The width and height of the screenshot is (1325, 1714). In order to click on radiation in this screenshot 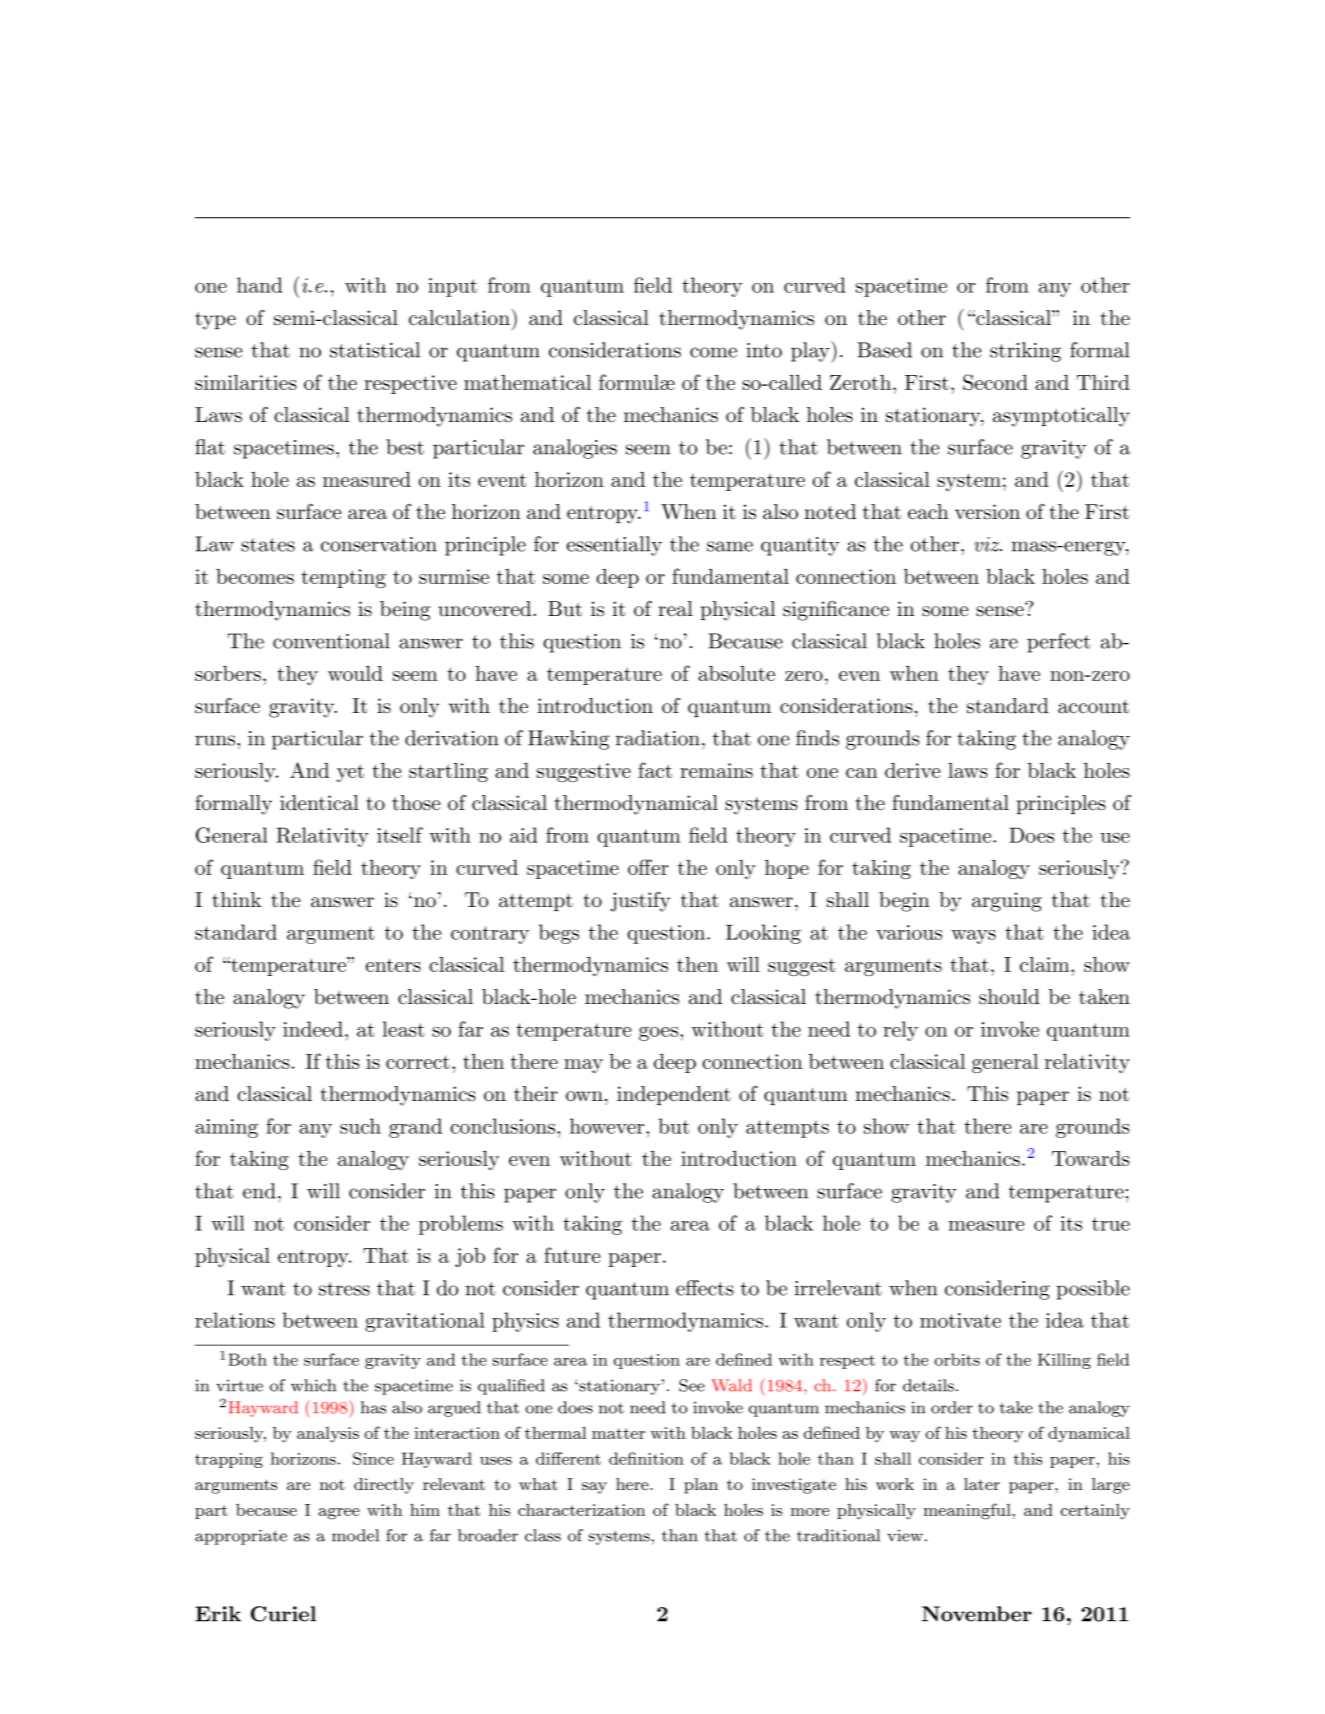, I will do `click(658, 738)`.
